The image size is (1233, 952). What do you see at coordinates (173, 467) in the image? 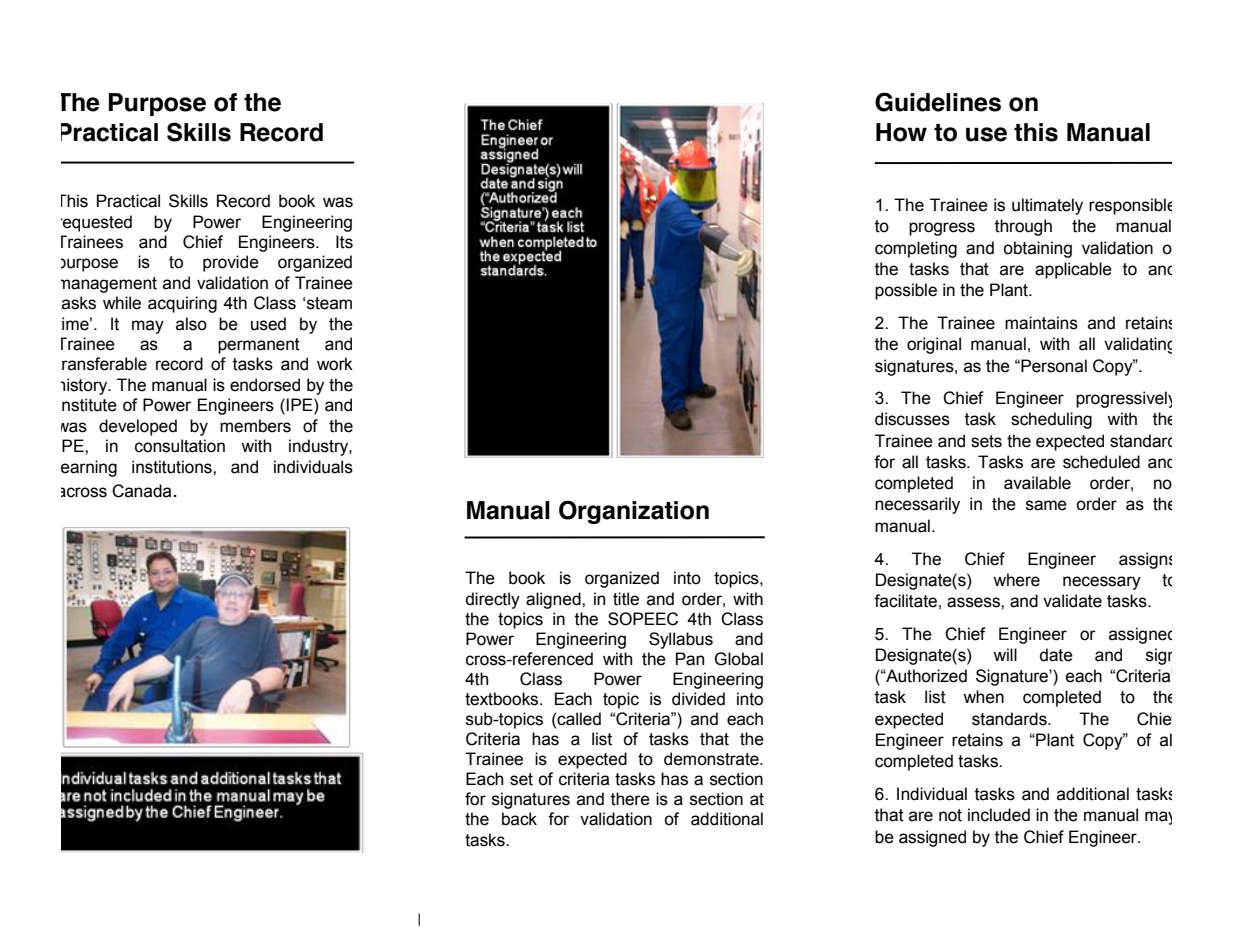
I see `institutions` at bounding box center [173, 467].
